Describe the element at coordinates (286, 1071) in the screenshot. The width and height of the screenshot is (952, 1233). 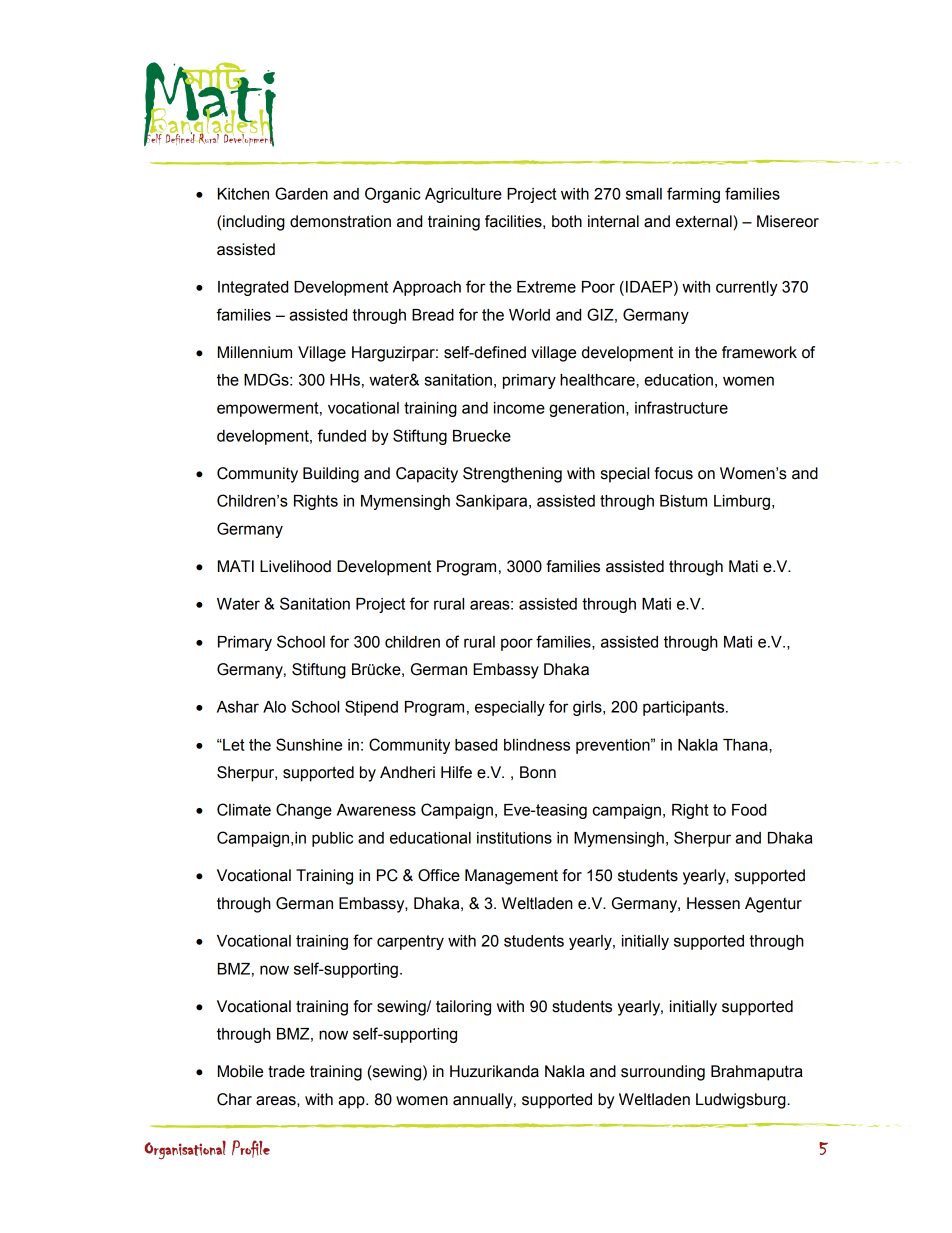
I see `trade` at that location.
